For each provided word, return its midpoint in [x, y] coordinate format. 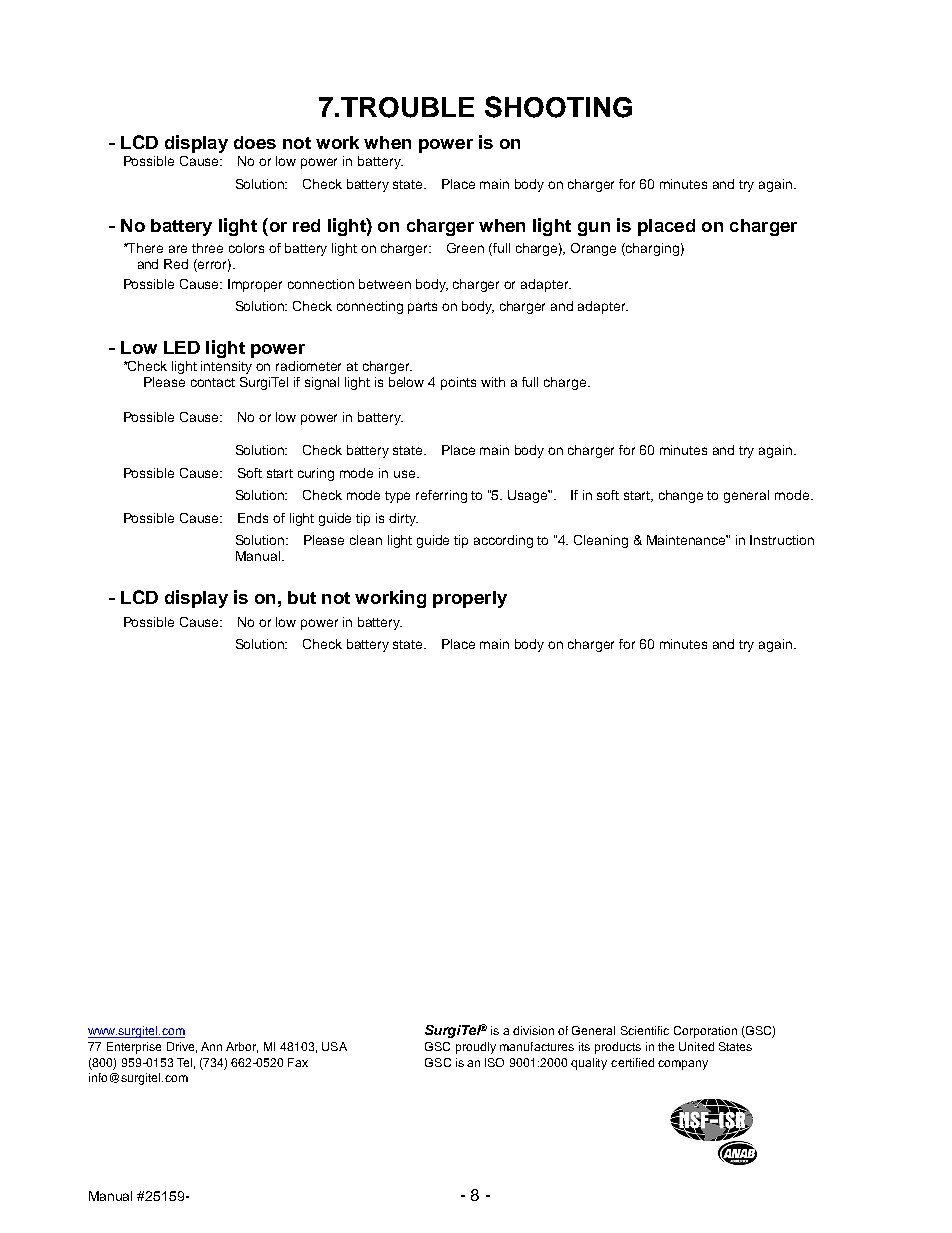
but [302, 597]
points [458, 383]
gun [594, 229]
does [255, 142]
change [681, 496]
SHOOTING [558, 107]
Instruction [782, 540]
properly [470, 599]
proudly [476, 1048]
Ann [211, 1046]
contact [213, 382]
